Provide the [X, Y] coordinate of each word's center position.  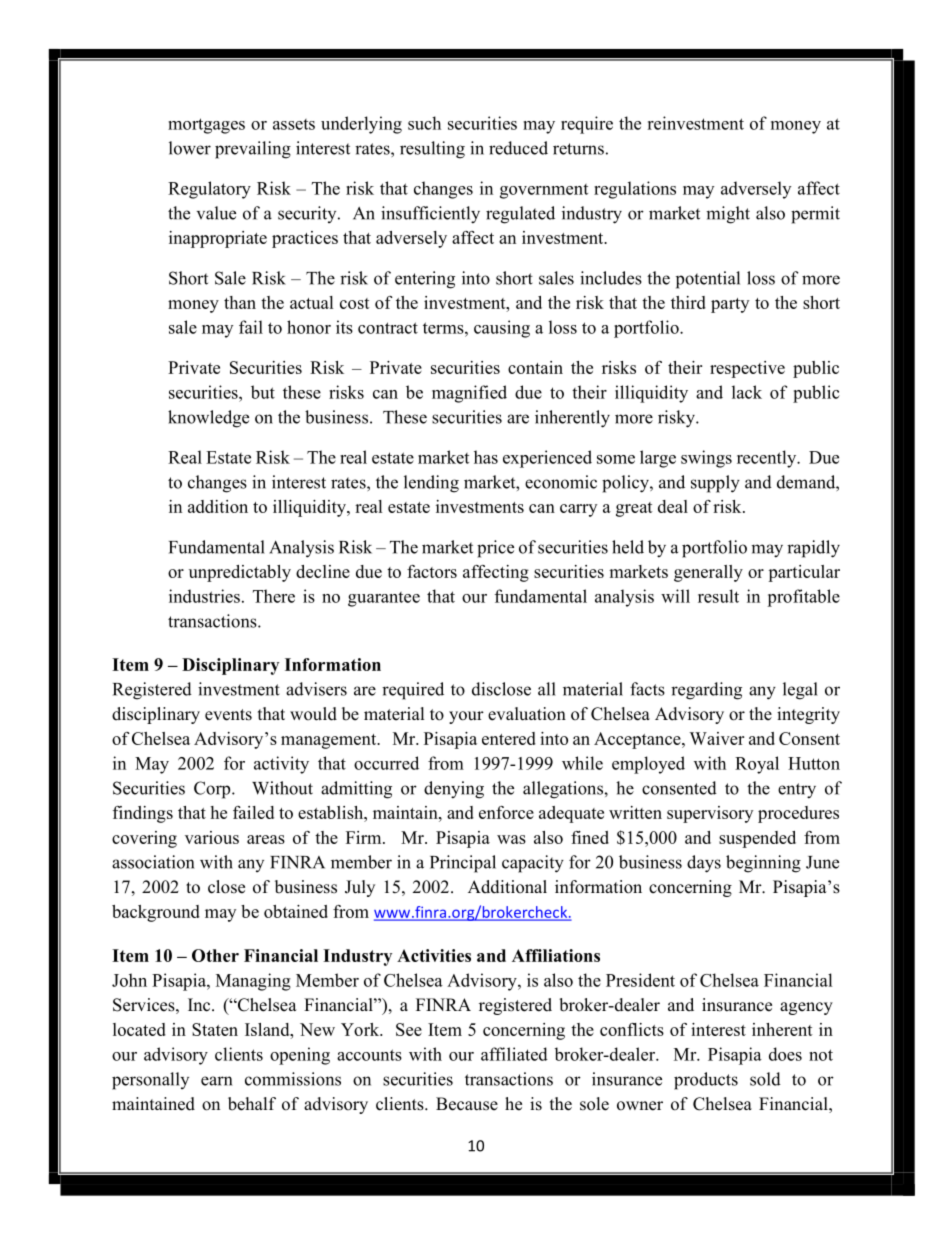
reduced [518, 148]
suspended [757, 839]
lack [747, 392]
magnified [469, 394]
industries [204, 596]
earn [216, 1081]
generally [708, 573]
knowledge [208, 419]
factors [432, 571]
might [728, 215]
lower [190, 148]
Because [467, 1104]
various [212, 837]
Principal [463, 864]
